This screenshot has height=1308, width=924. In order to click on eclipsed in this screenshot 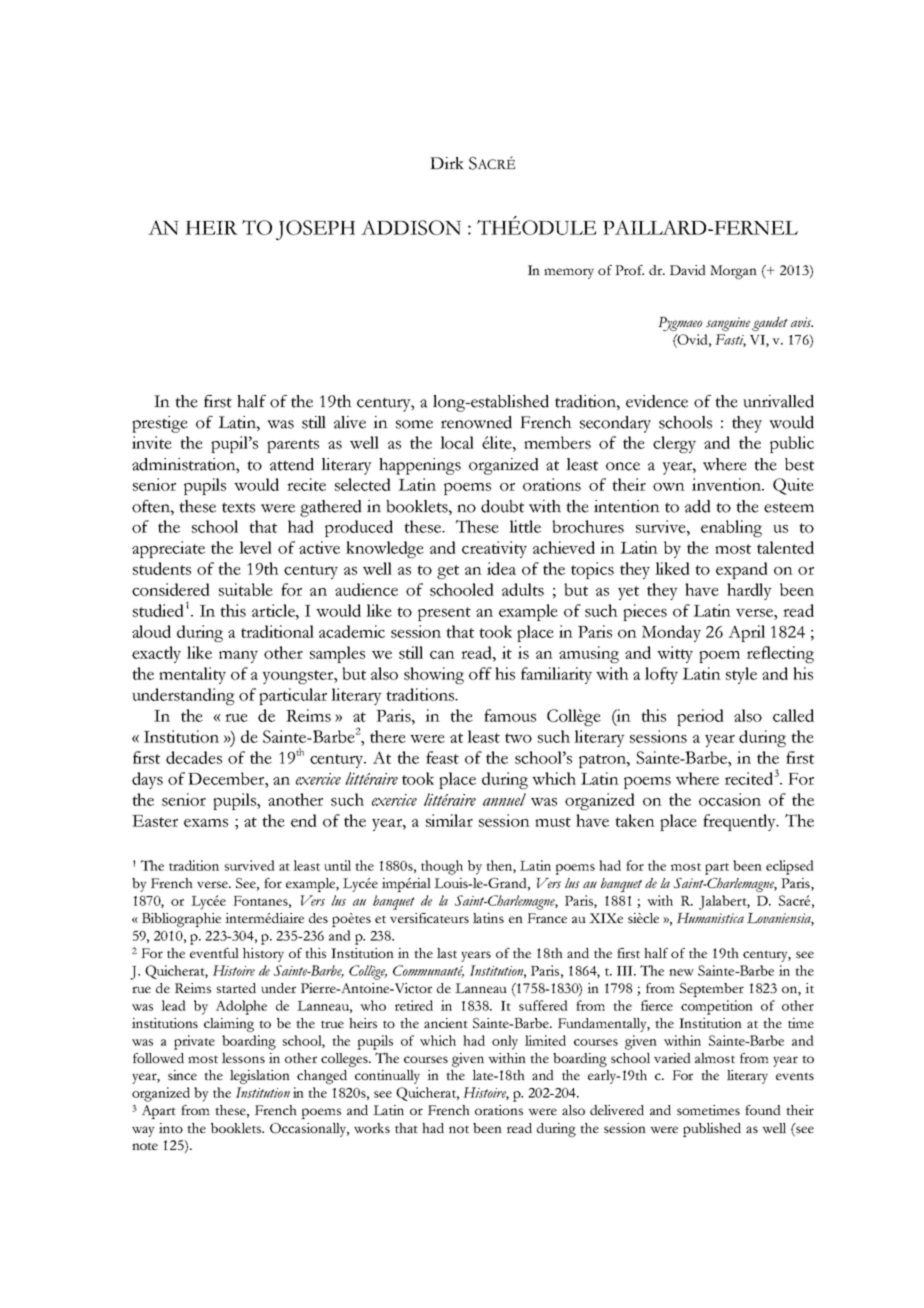, I will do `click(790, 867)`.
